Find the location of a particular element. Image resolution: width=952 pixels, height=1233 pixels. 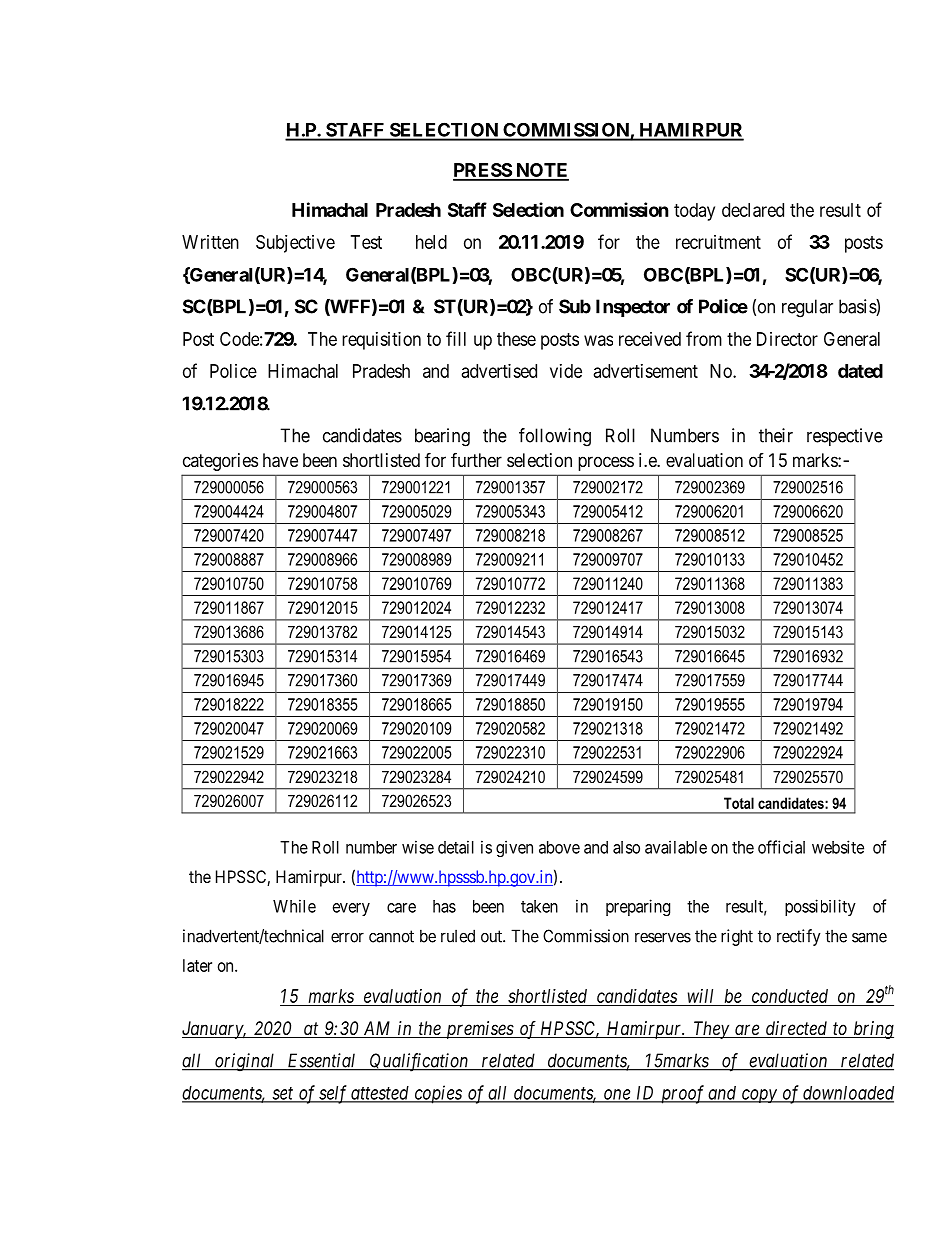

copy is located at coordinates (759, 1096).
